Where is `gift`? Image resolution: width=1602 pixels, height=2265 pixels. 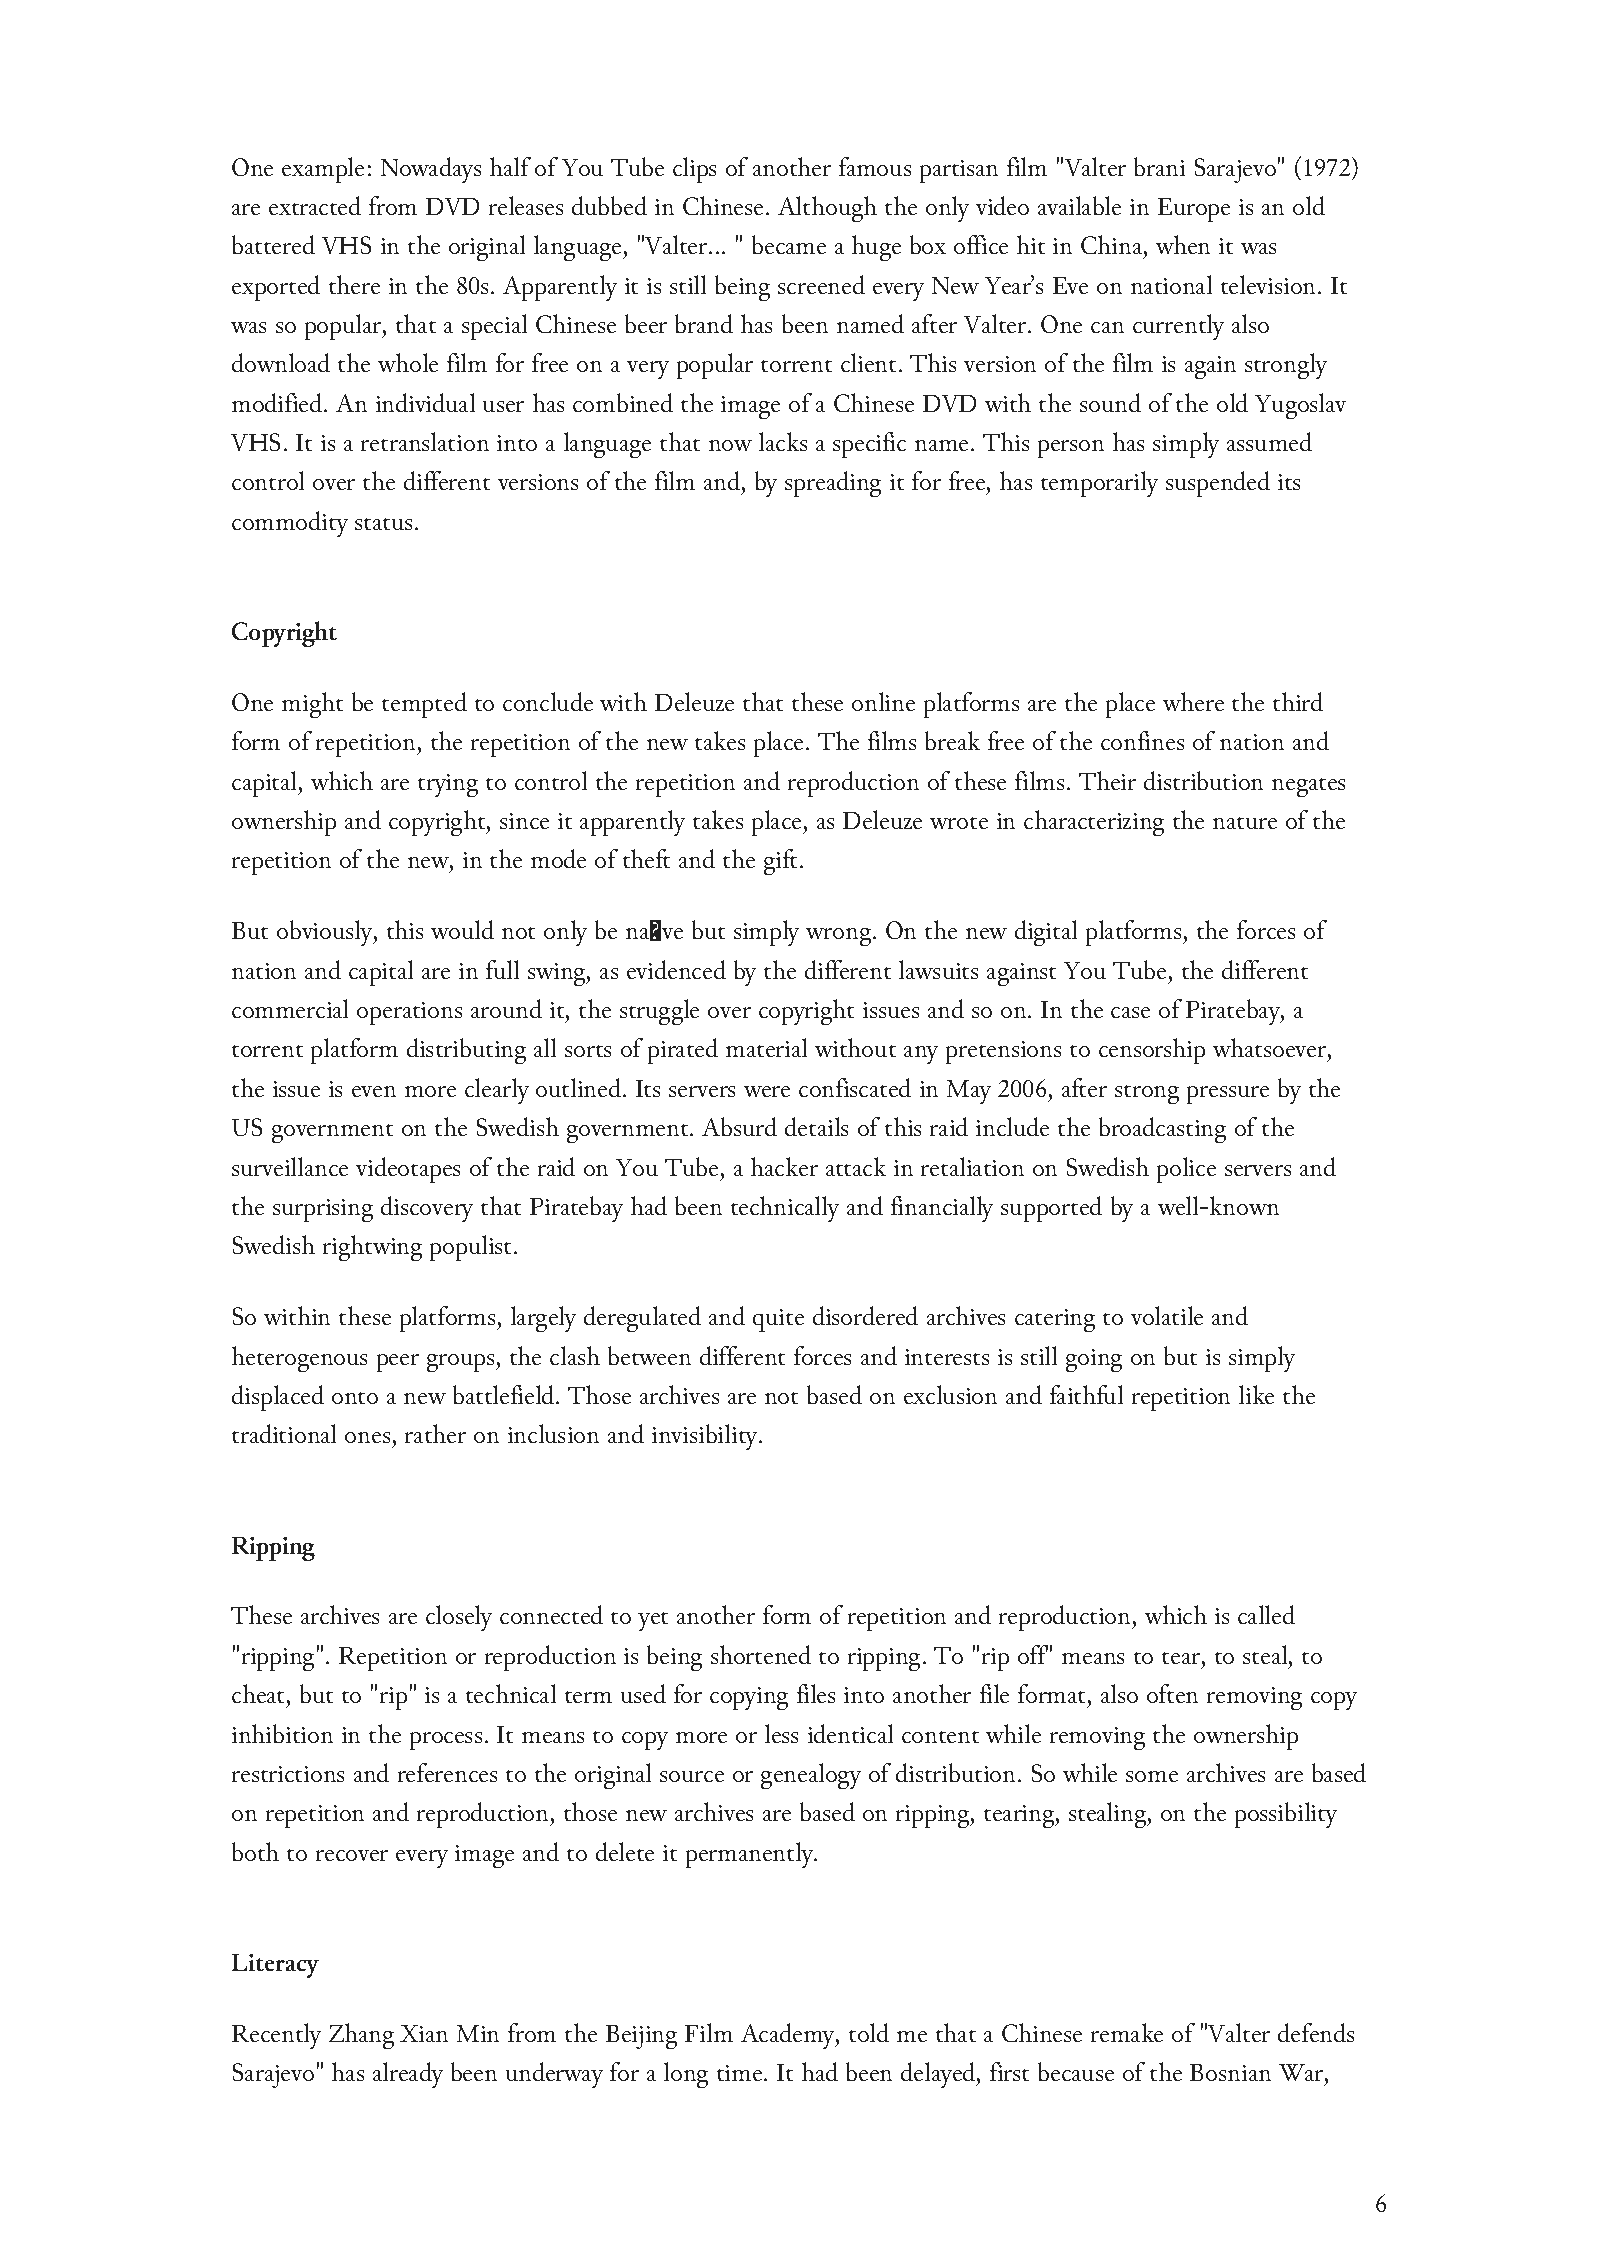 gift is located at coordinates (780, 862).
